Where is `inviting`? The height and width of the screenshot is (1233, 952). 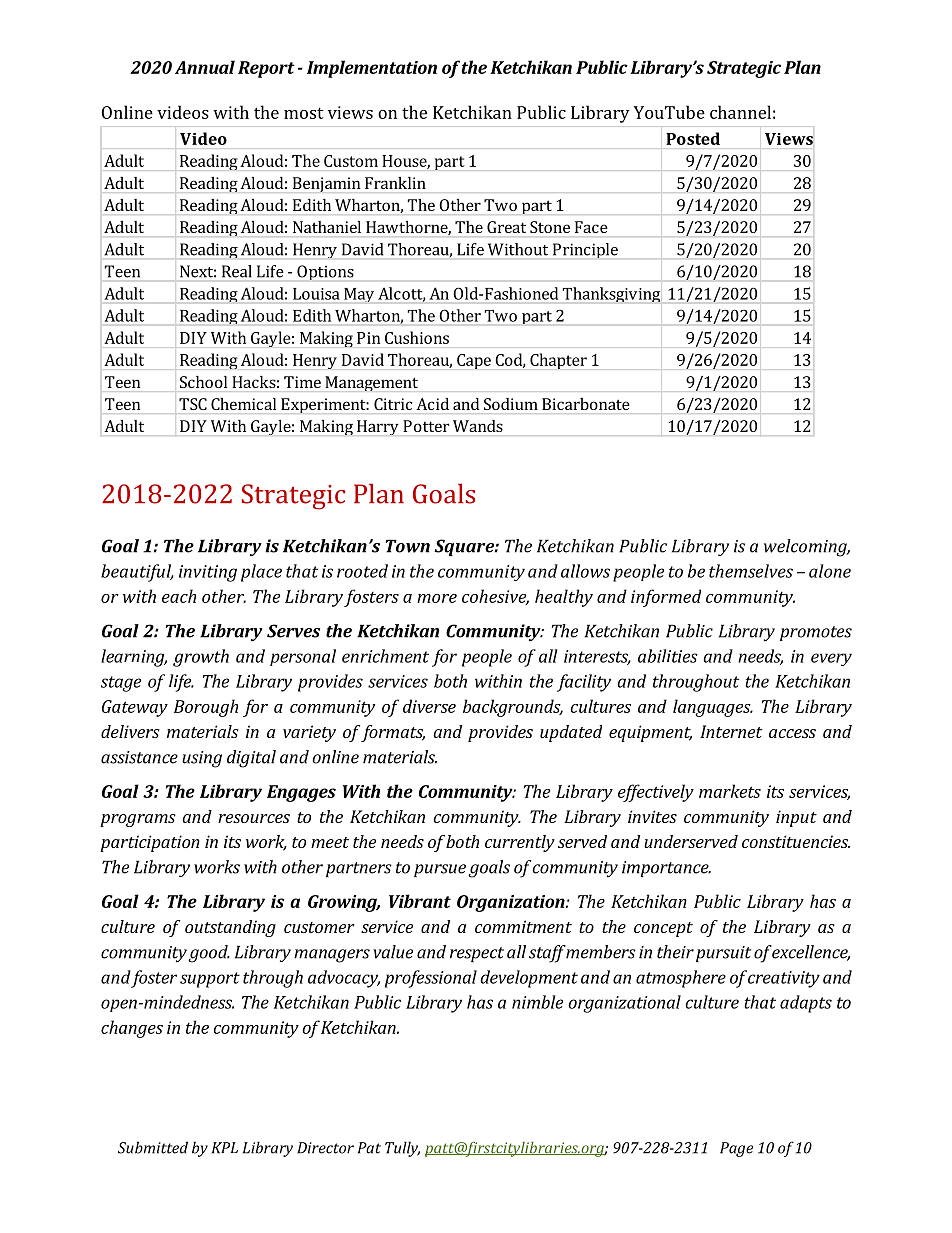
inviting is located at coordinates (208, 573).
